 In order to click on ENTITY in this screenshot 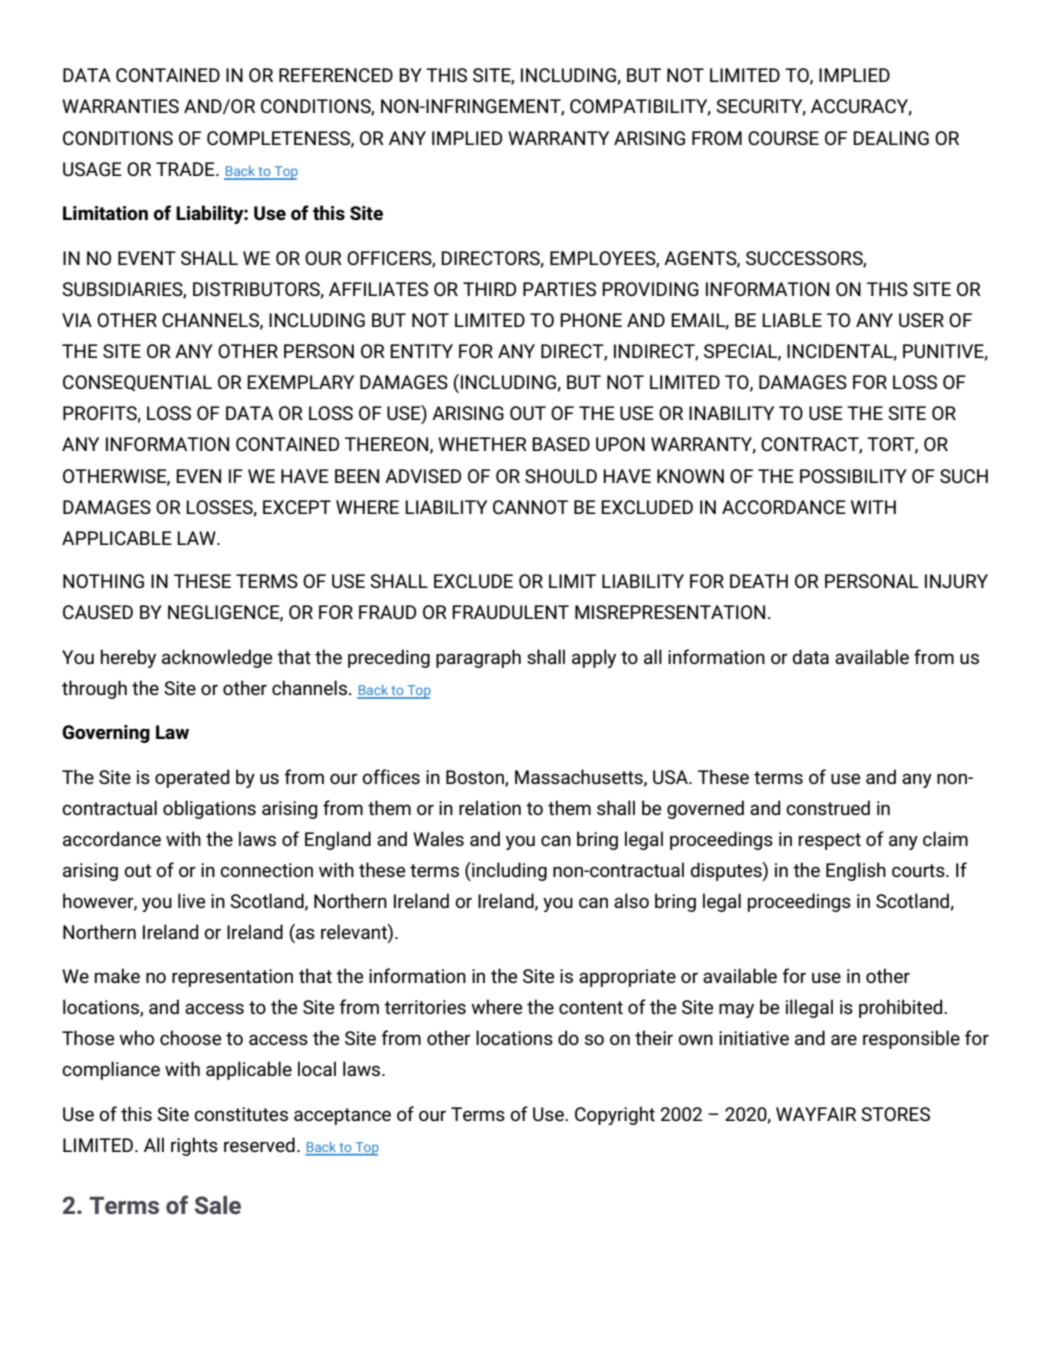, I will do `click(421, 351)`.
